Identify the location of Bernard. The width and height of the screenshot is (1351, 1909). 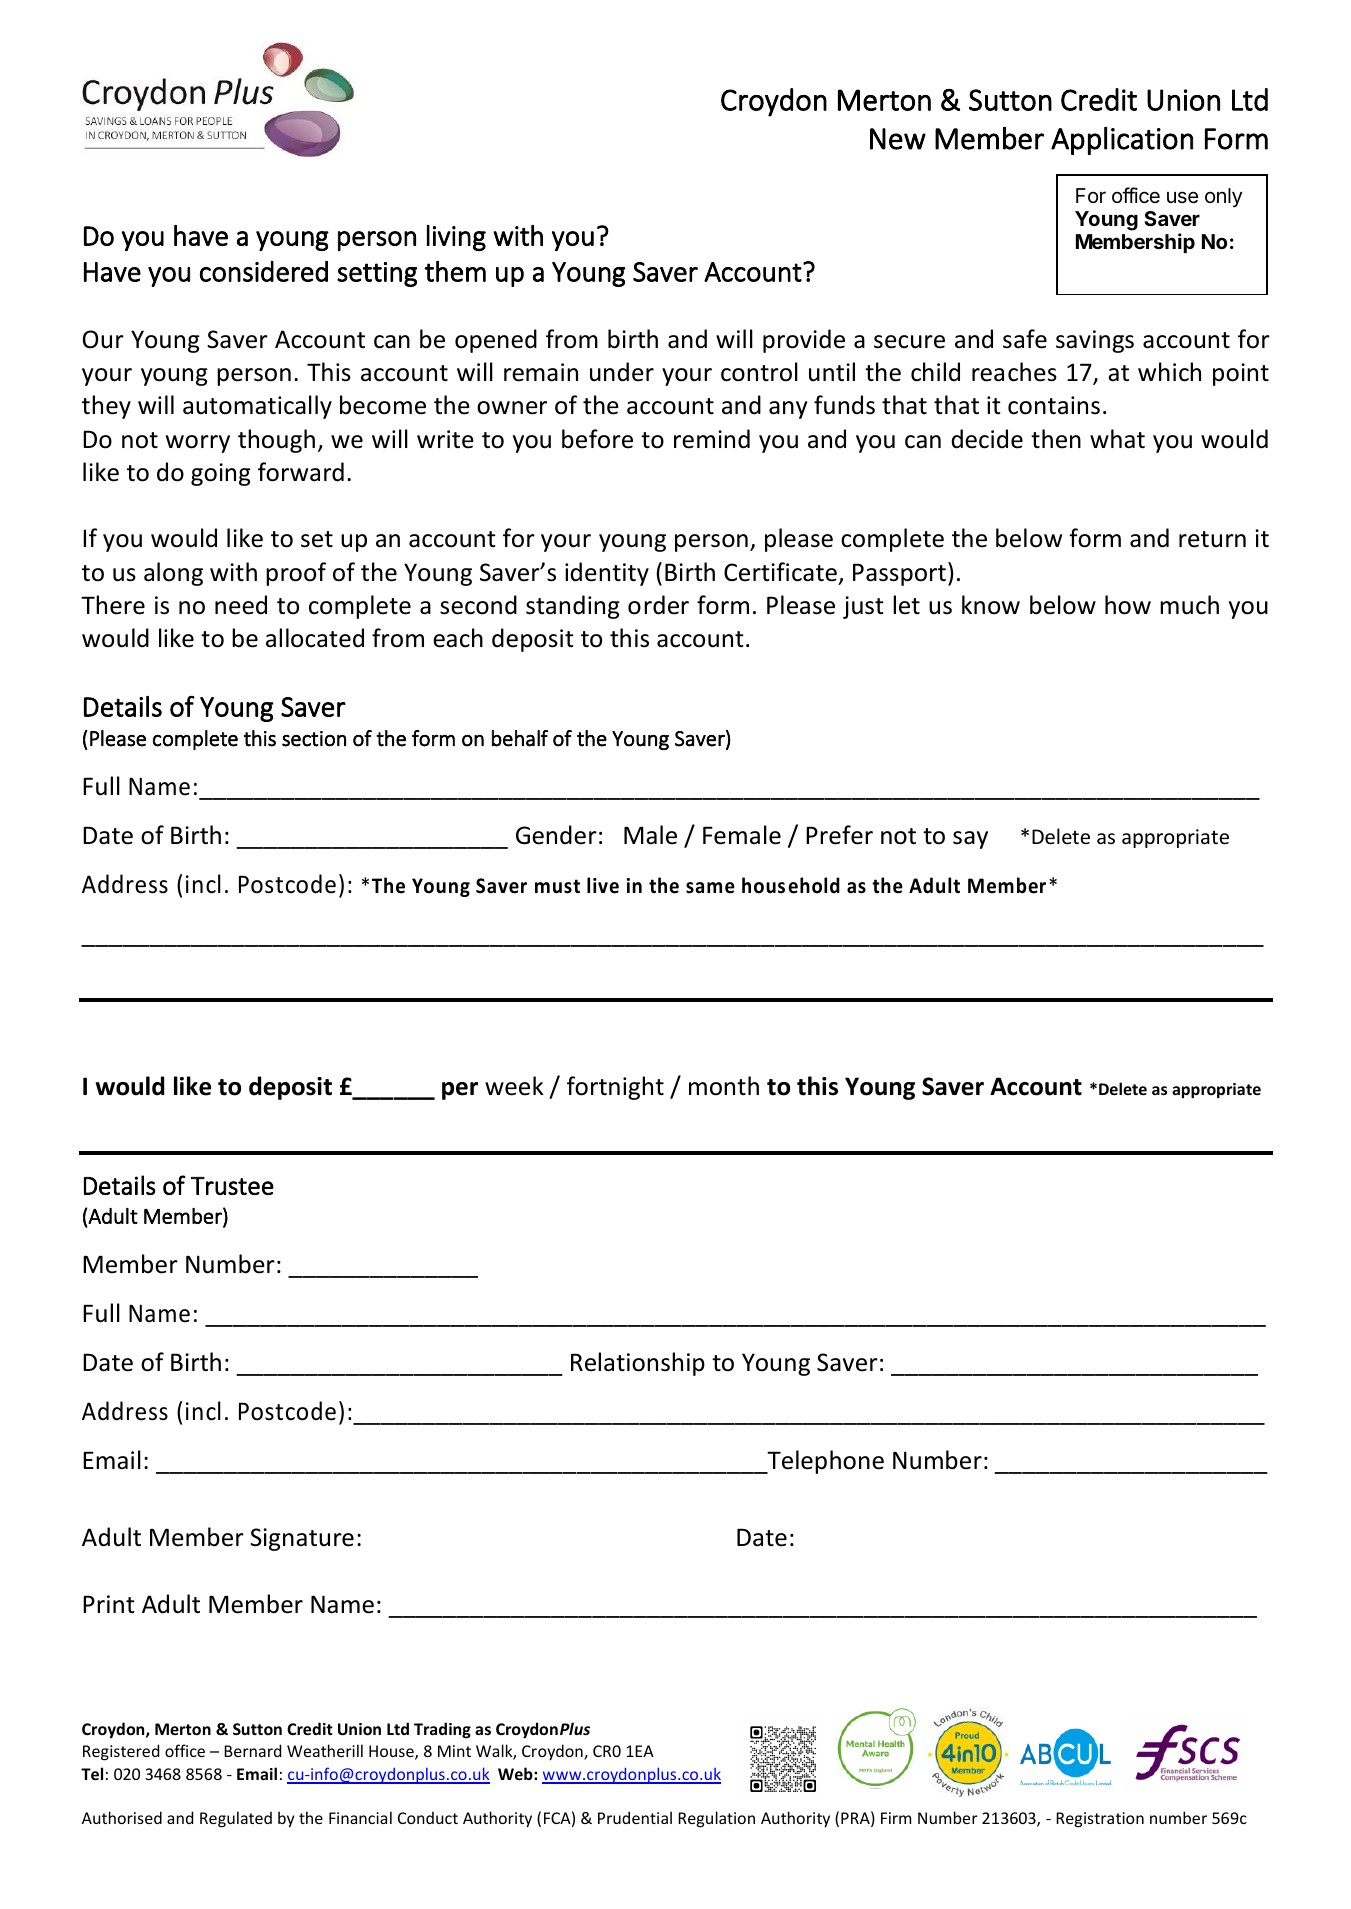
(252, 1750).
